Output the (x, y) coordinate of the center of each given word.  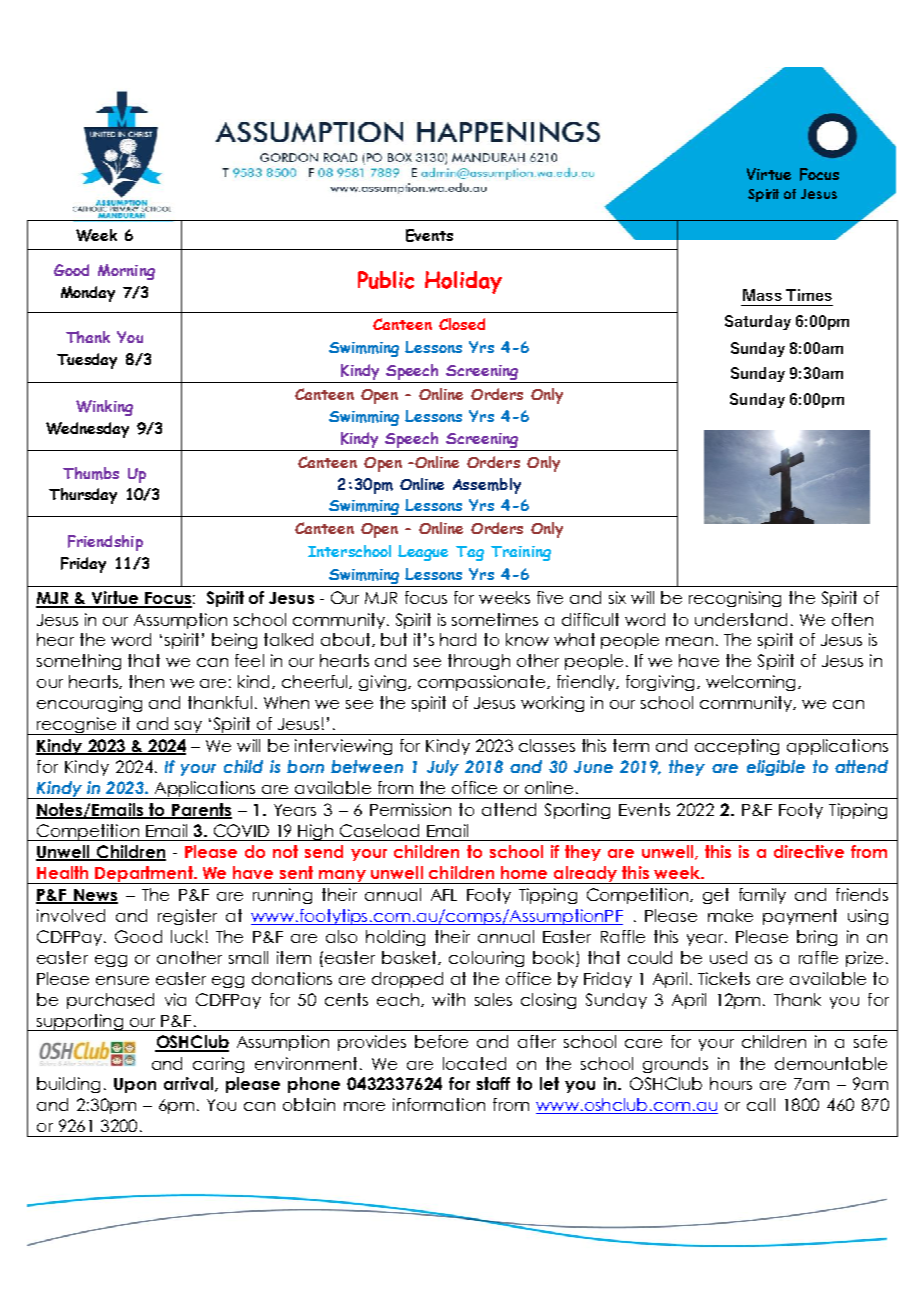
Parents (201, 810)
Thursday (83, 496)
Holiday (463, 282)
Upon (135, 1085)
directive (809, 851)
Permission (410, 809)
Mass (762, 295)
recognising (735, 599)
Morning (126, 272)
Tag (470, 553)
